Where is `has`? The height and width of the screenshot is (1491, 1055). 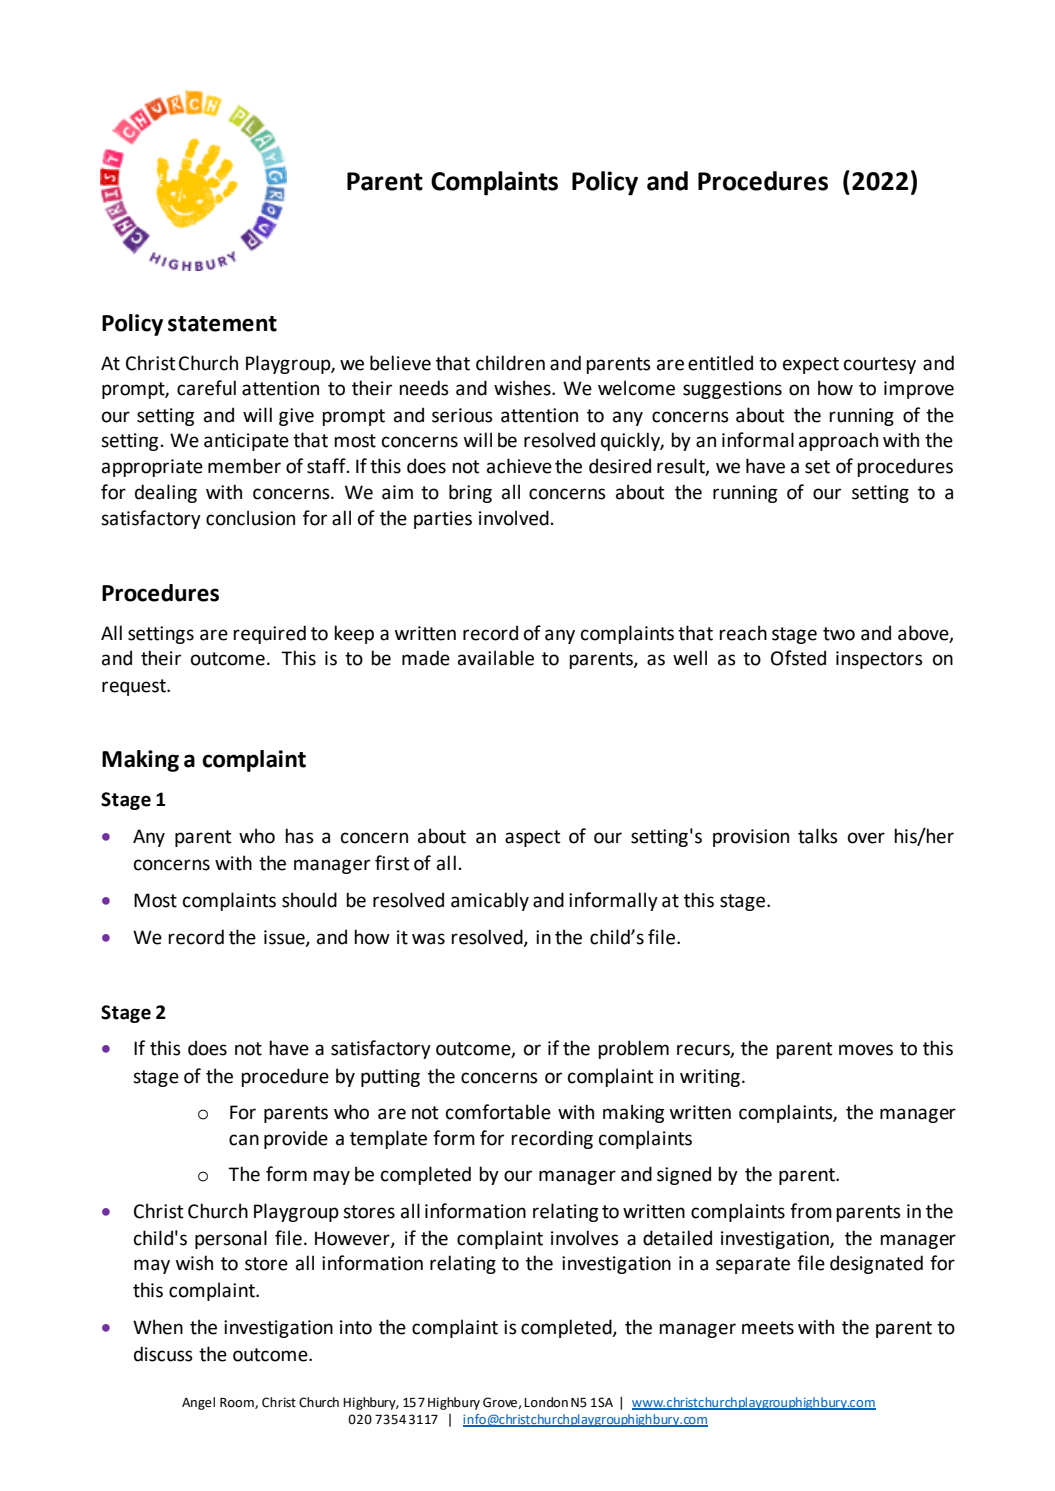
has is located at coordinates (299, 836).
